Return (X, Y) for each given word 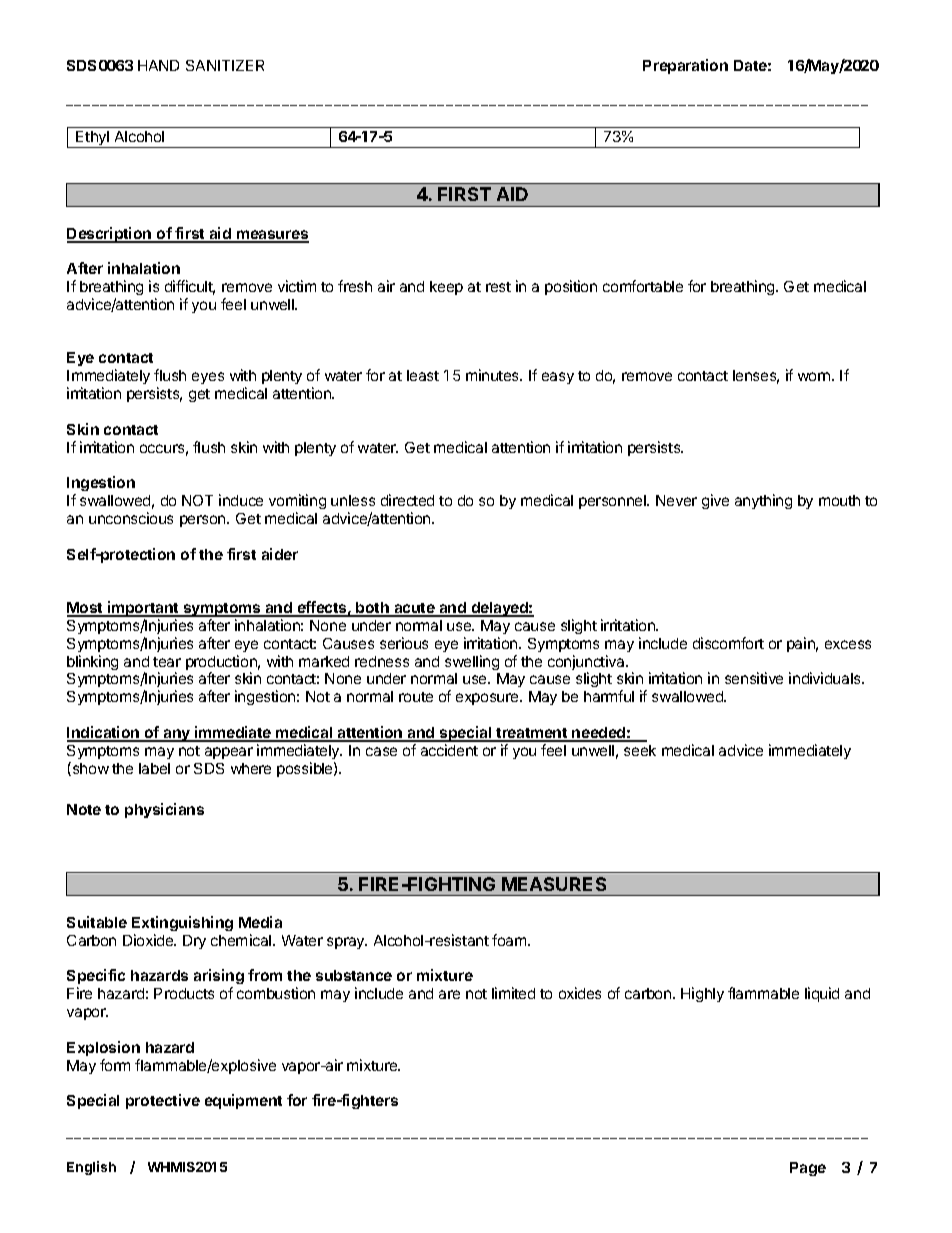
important (143, 609)
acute (414, 609)
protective (163, 1101)
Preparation (685, 66)
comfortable (643, 286)
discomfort (728, 643)
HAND (158, 65)
